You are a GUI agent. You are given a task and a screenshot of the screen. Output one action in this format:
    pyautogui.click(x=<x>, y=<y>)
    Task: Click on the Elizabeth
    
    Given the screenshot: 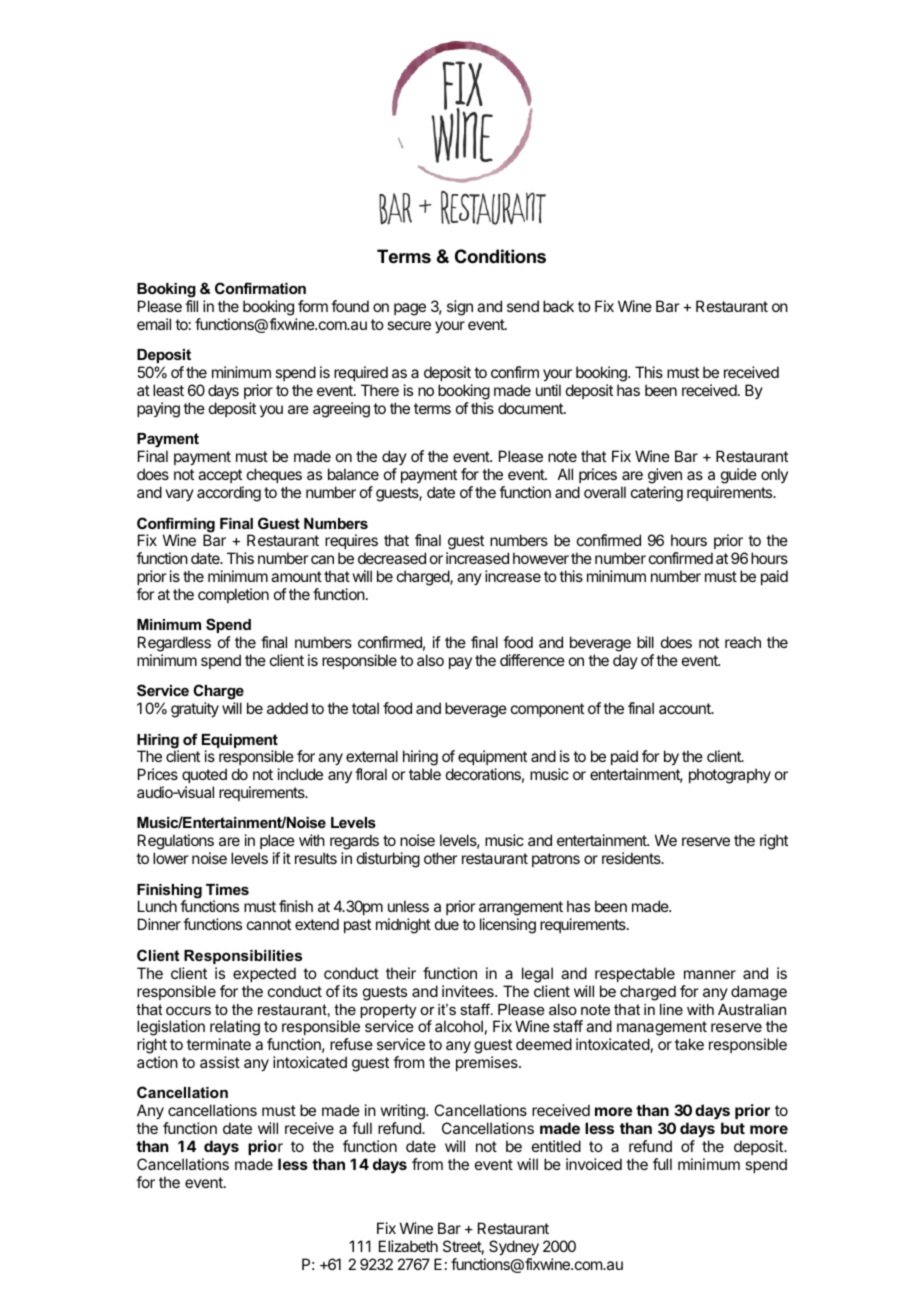 What is the action you would take?
    pyautogui.click(x=408, y=1246)
